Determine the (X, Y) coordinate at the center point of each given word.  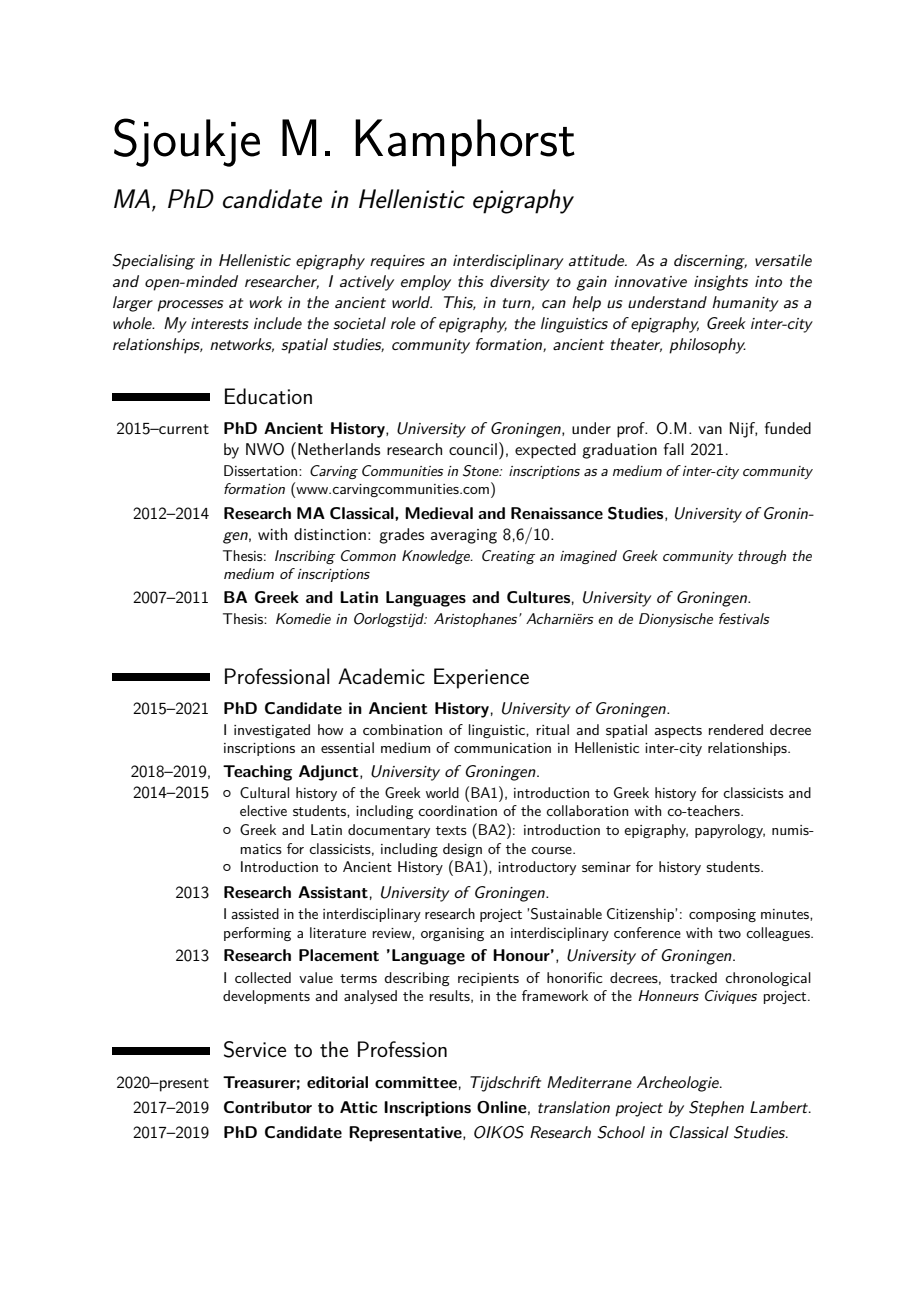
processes (190, 306)
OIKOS (499, 1132)
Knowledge (437, 557)
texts (451, 830)
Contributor (268, 1107)
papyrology (730, 831)
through (762, 557)
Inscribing (305, 557)
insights (721, 283)
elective (263, 810)
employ (426, 283)
